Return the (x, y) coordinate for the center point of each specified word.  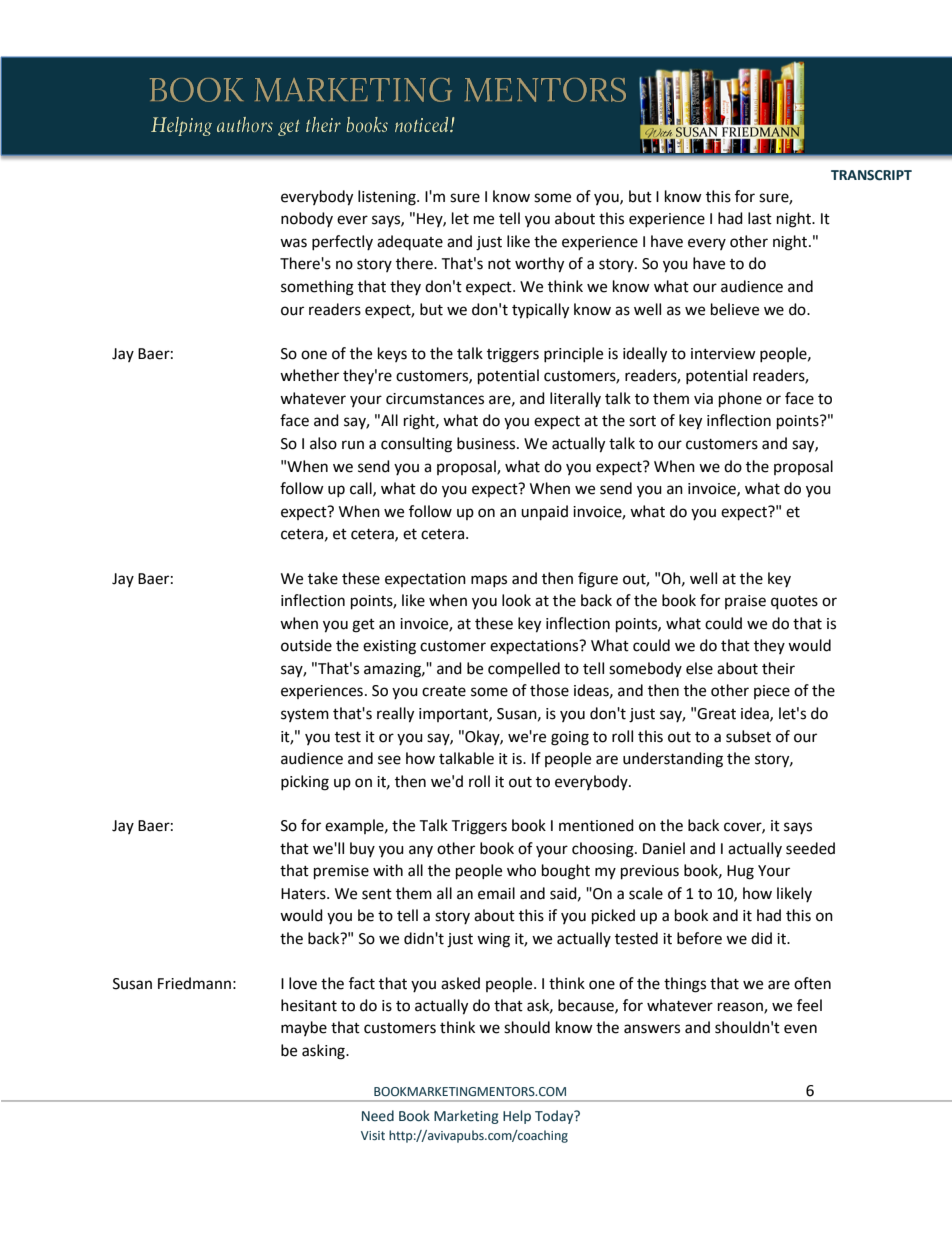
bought (566, 872)
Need (378, 1116)
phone (740, 400)
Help (517, 1117)
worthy (539, 265)
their (778, 668)
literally (575, 399)
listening (388, 198)
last (760, 218)
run (353, 445)
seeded (810, 848)
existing (389, 647)
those (549, 690)
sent (377, 894)
